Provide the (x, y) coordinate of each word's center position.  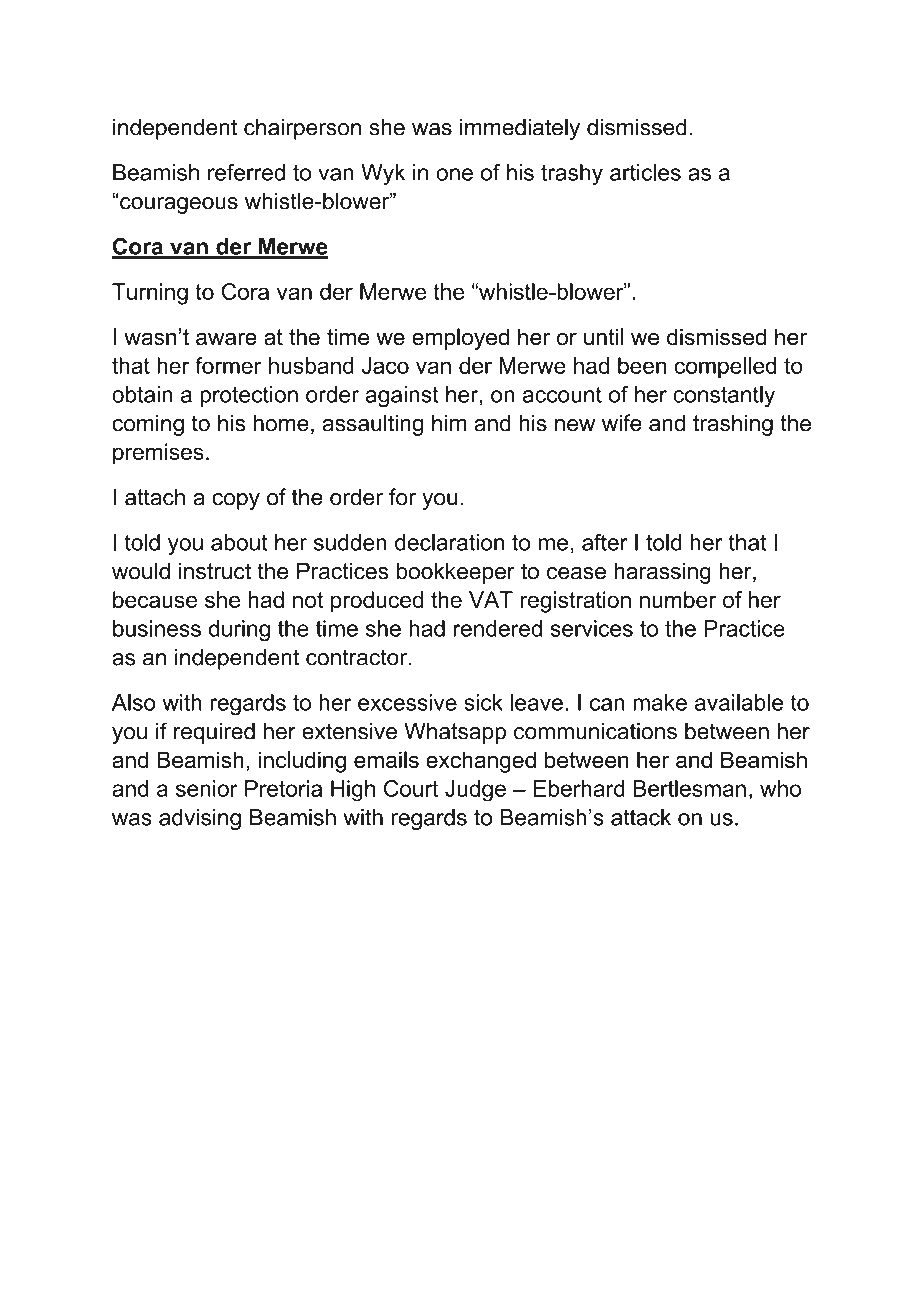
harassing (662, 573)
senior (207, 788)
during (239, 631)
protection (249, 396)
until (603, 337)
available (739, 702)
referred (246, 172)
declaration (449, 542)
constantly (724, 396)
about (239, 542)
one (454, 174)
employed (460, 339)
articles (645, 172)
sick (483, 702)
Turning (150, 294)
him (449, 422)
